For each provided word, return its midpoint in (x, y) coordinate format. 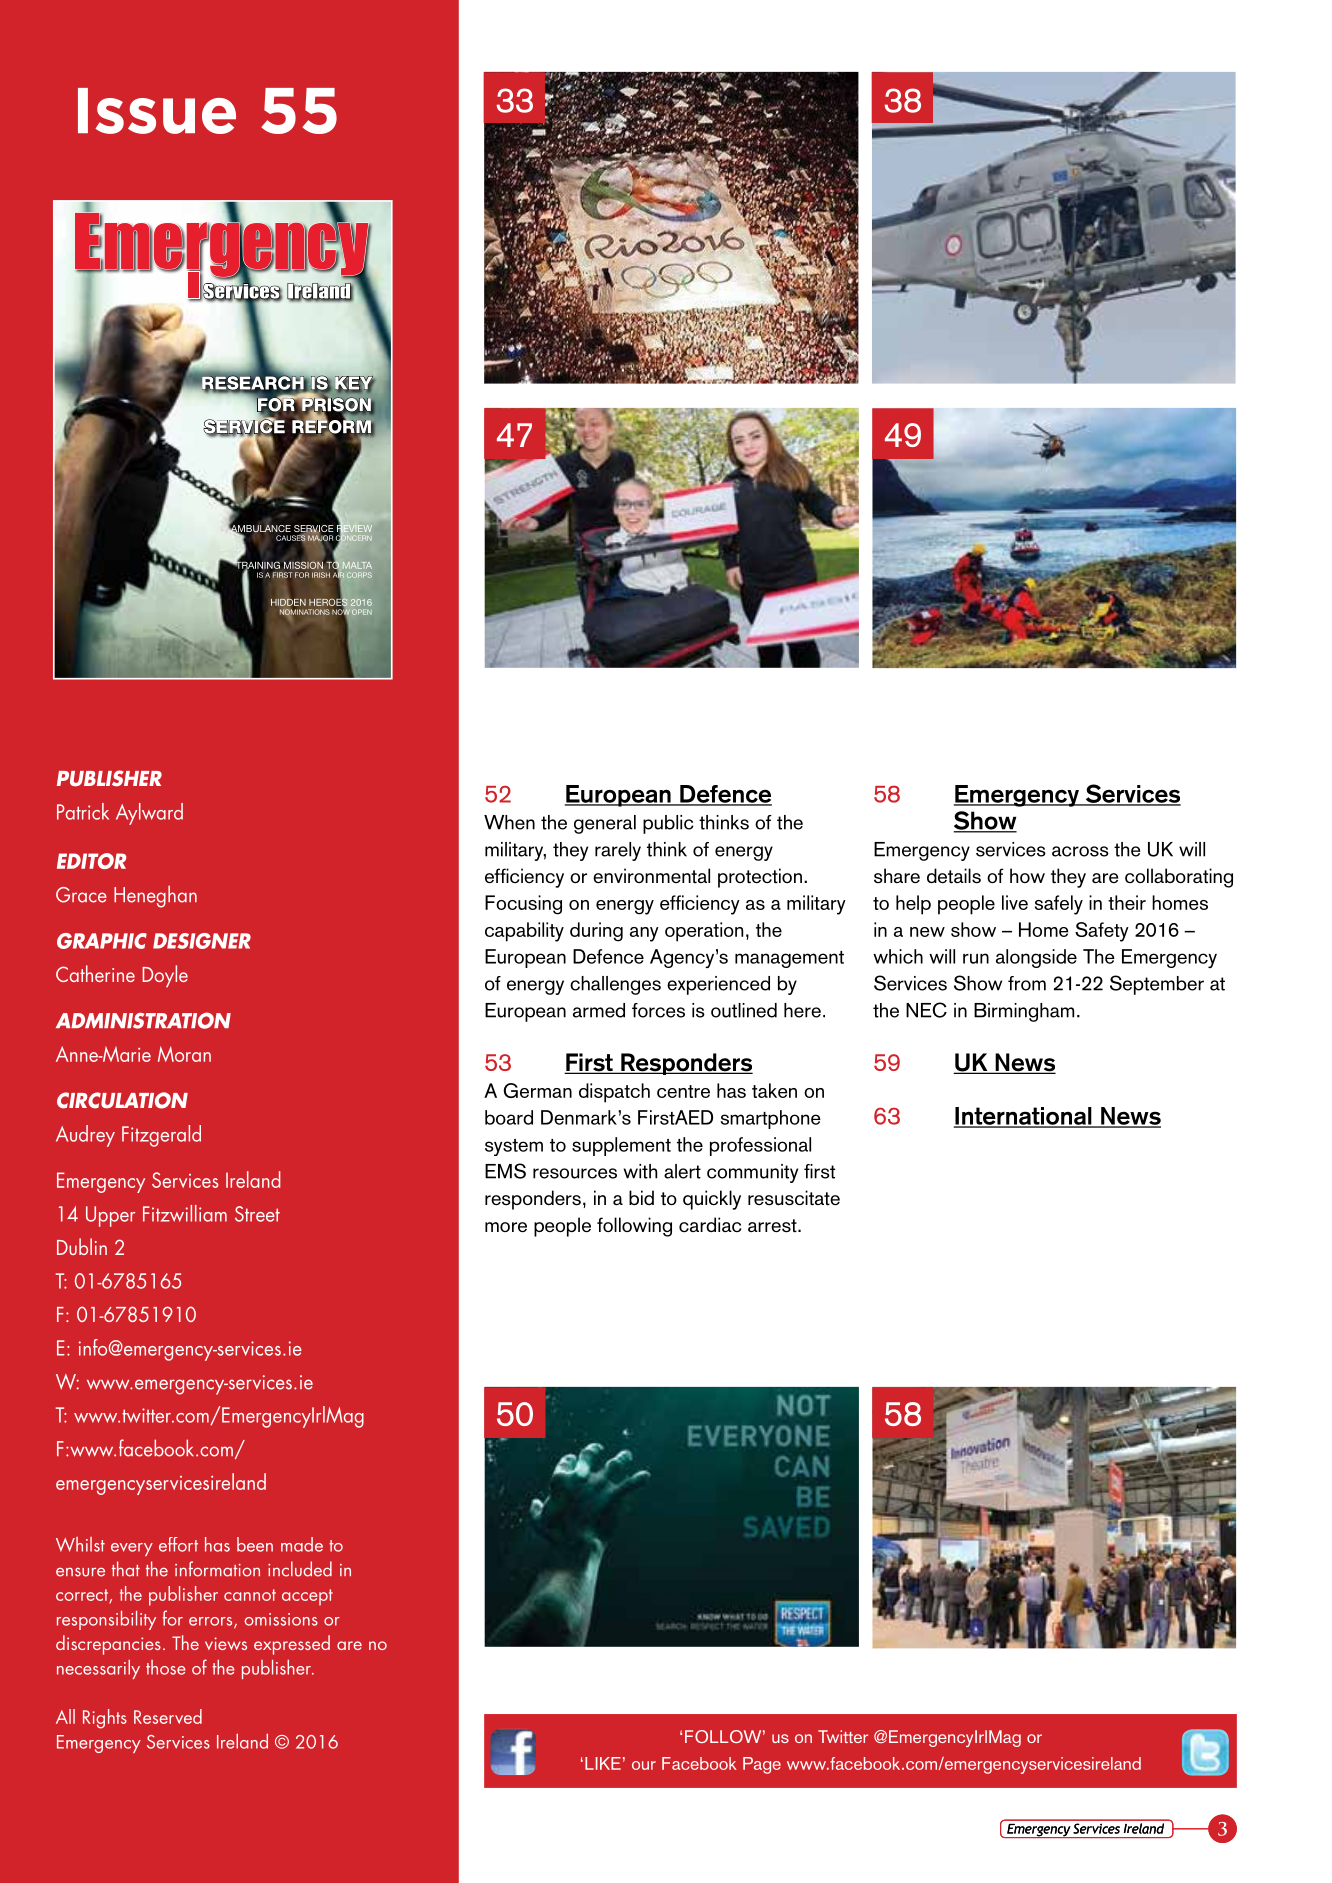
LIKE (603, 1763)
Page (762, 1765)
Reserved (168, 1716)
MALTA (357, 565)
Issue (157, 111)
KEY (355, 384)
